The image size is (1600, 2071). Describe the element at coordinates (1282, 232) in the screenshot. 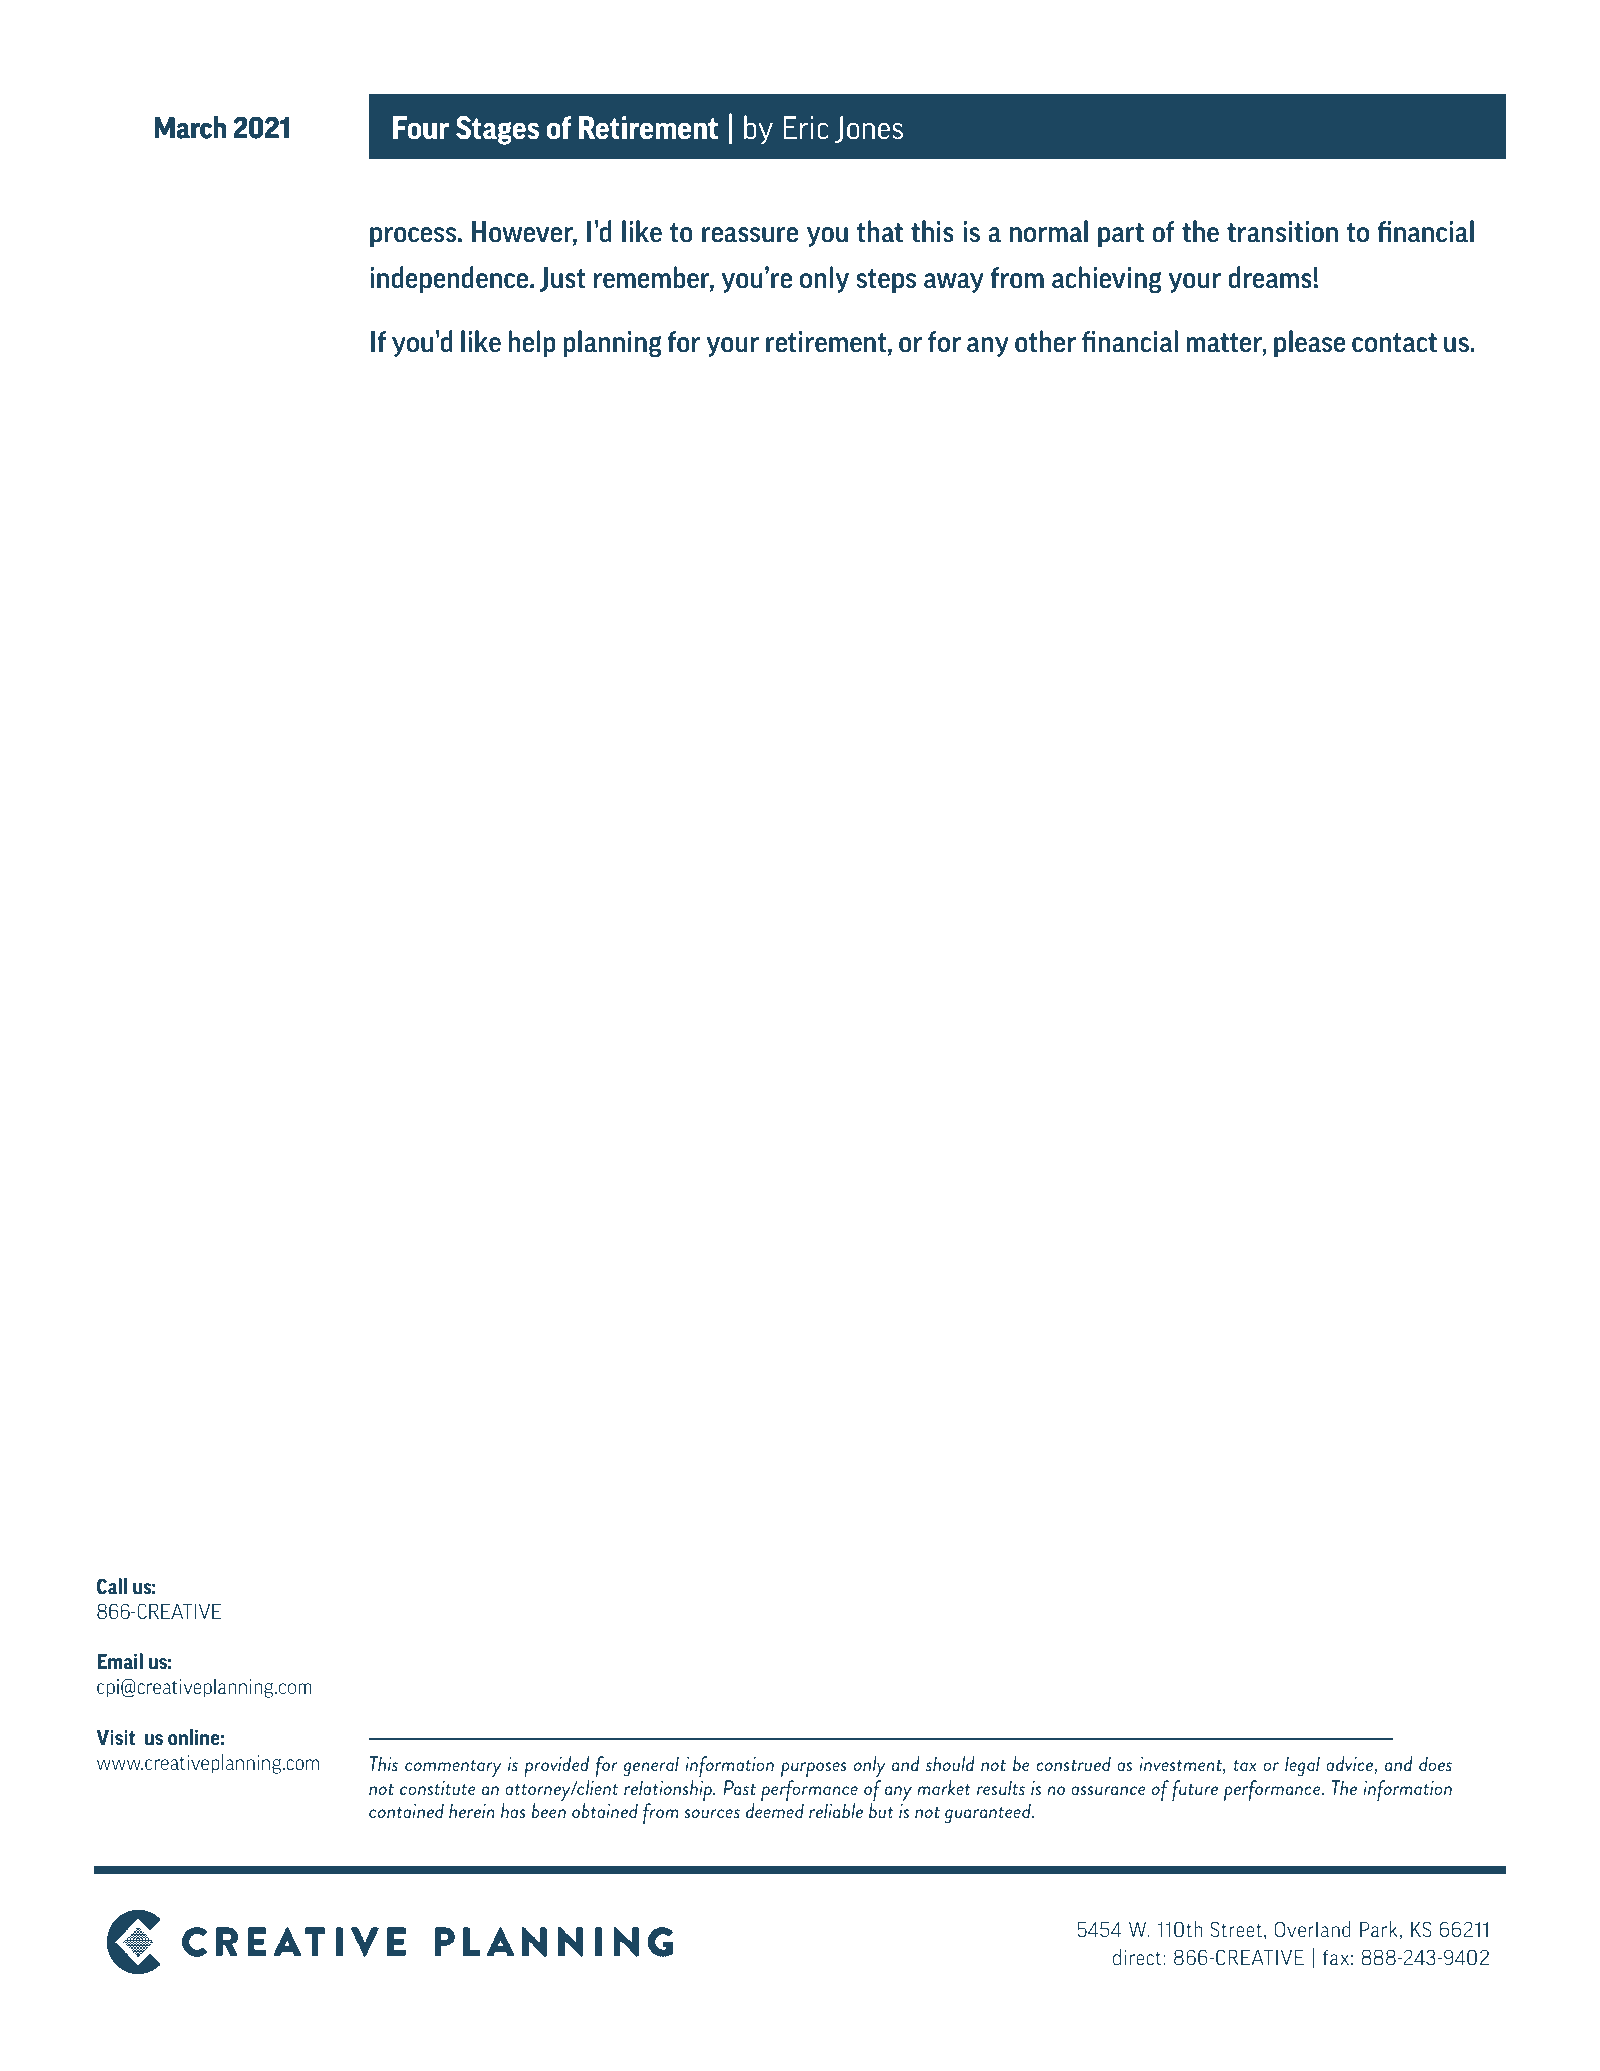

I see `transition` at that location.
